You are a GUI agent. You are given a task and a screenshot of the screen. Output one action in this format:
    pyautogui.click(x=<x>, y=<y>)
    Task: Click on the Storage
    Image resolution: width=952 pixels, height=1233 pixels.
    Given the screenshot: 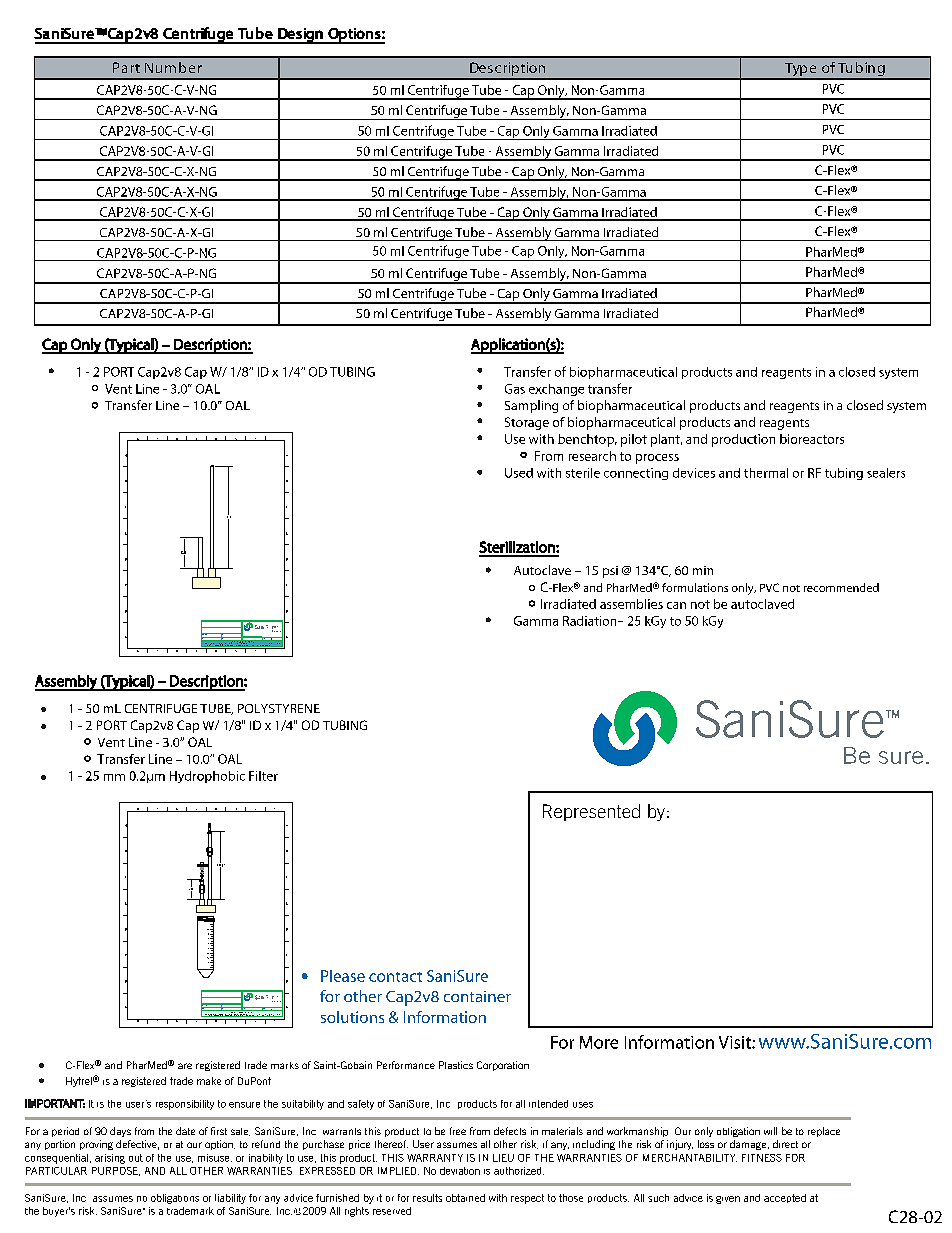 What is the action you would take?
    pyautogui.click(x=527, y=423)
